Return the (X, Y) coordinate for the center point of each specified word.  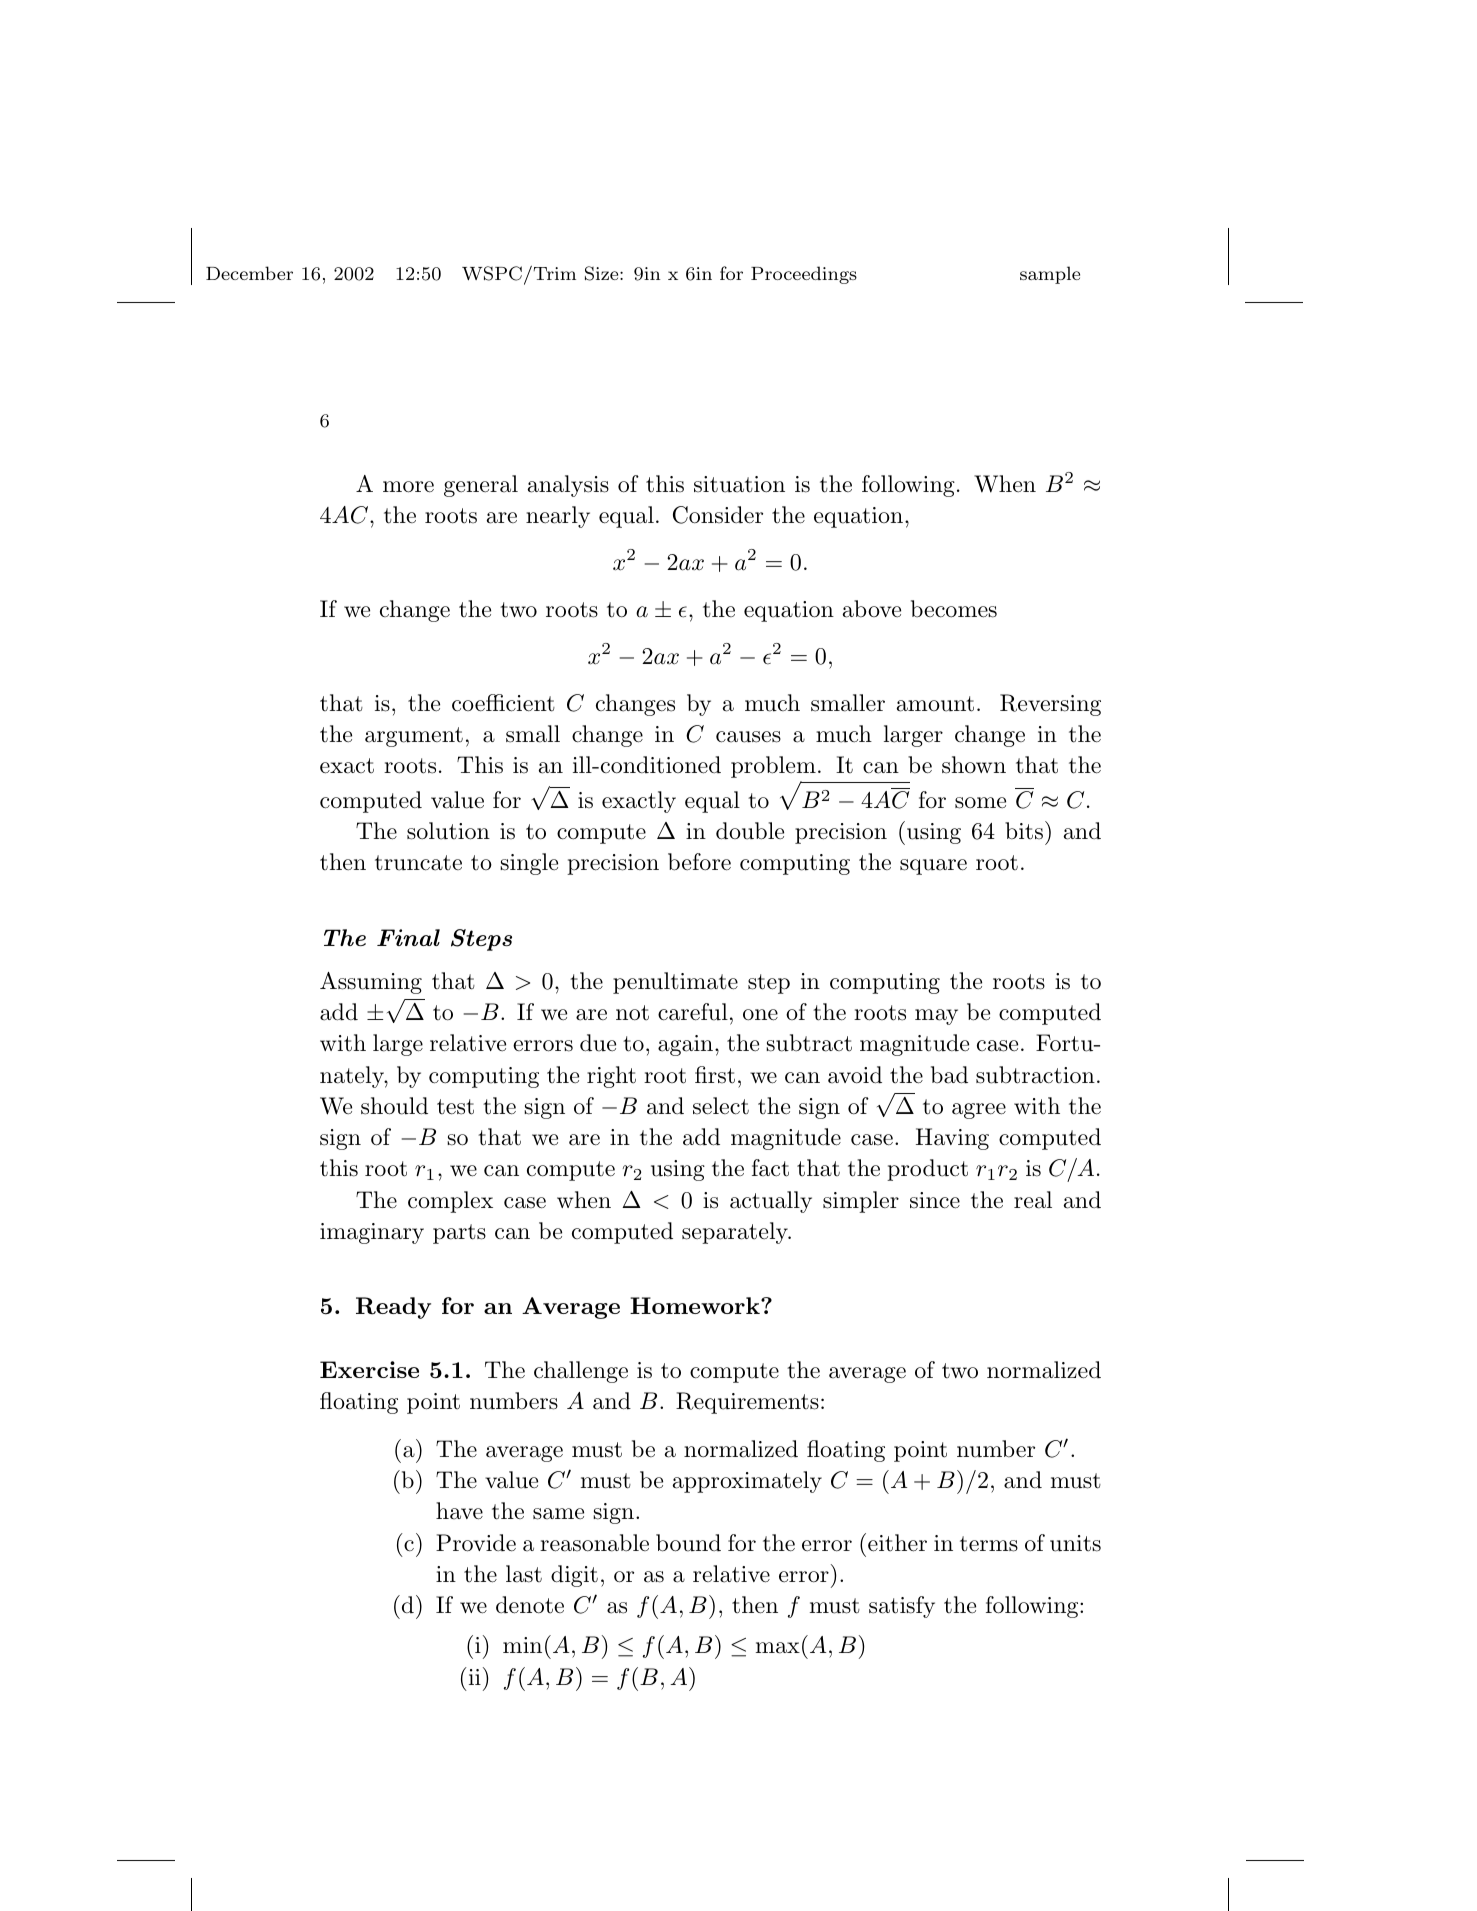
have (459, 1511)
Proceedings (804, 275)
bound (688, 1543)
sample (1050, 275)
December (249, 273)
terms (989, 1544)
